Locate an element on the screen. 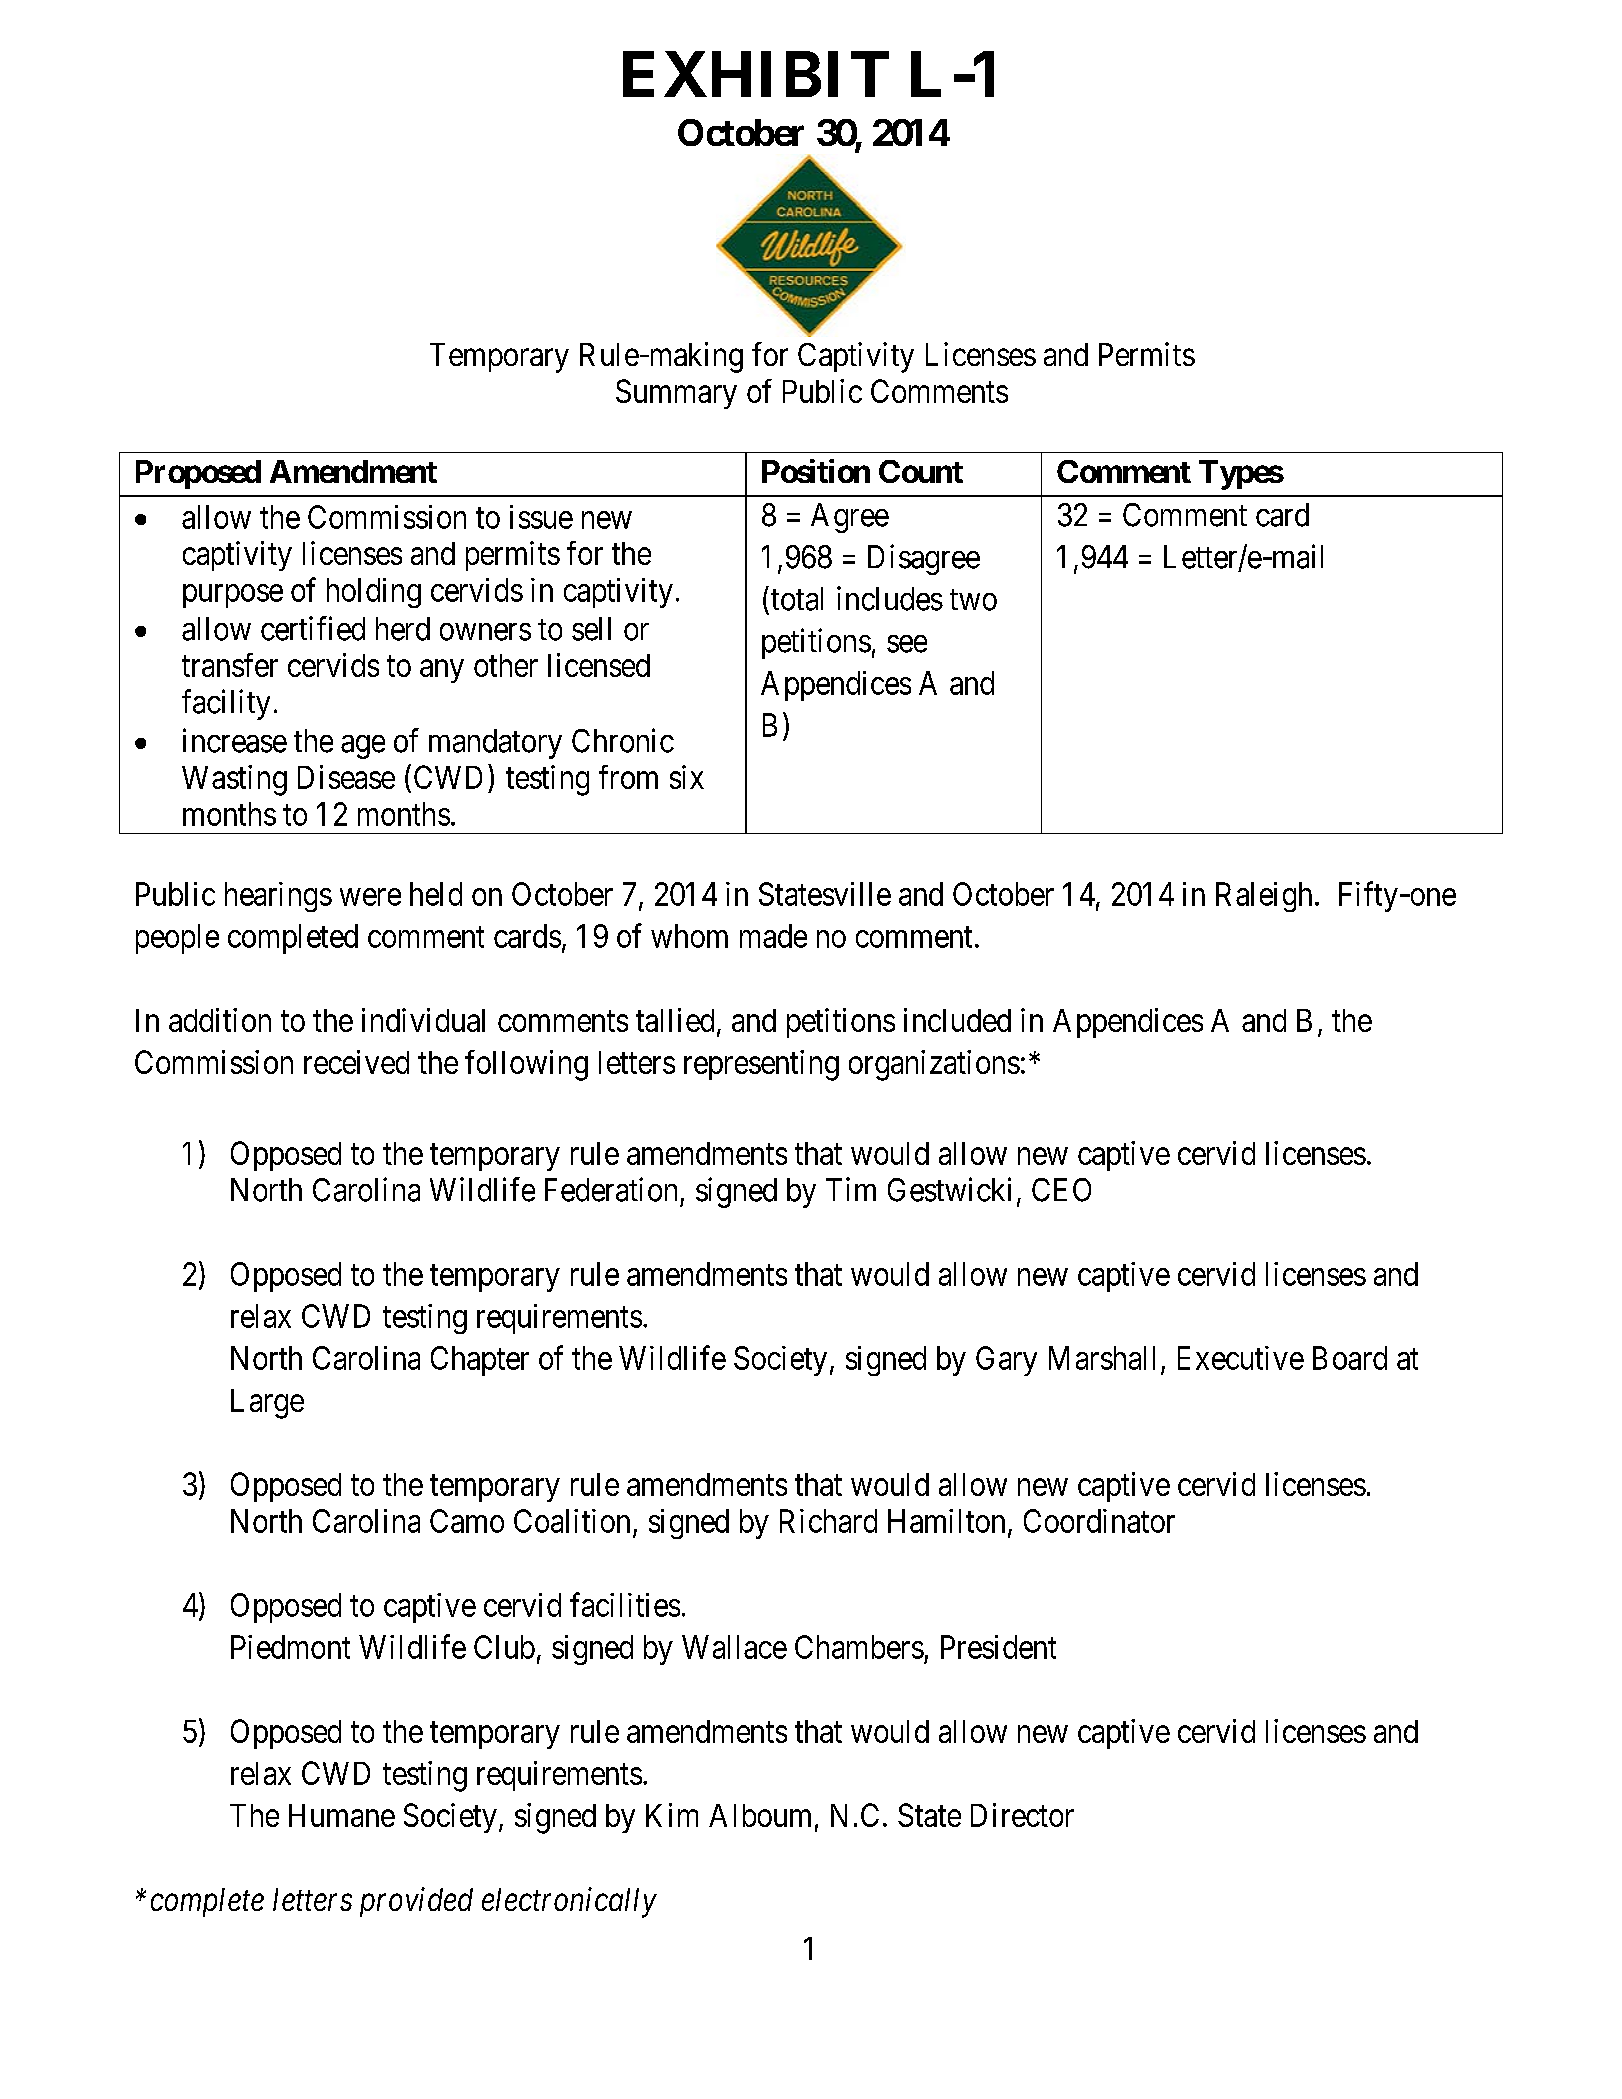  Raleigh is located at coordinates (1264, 897).
